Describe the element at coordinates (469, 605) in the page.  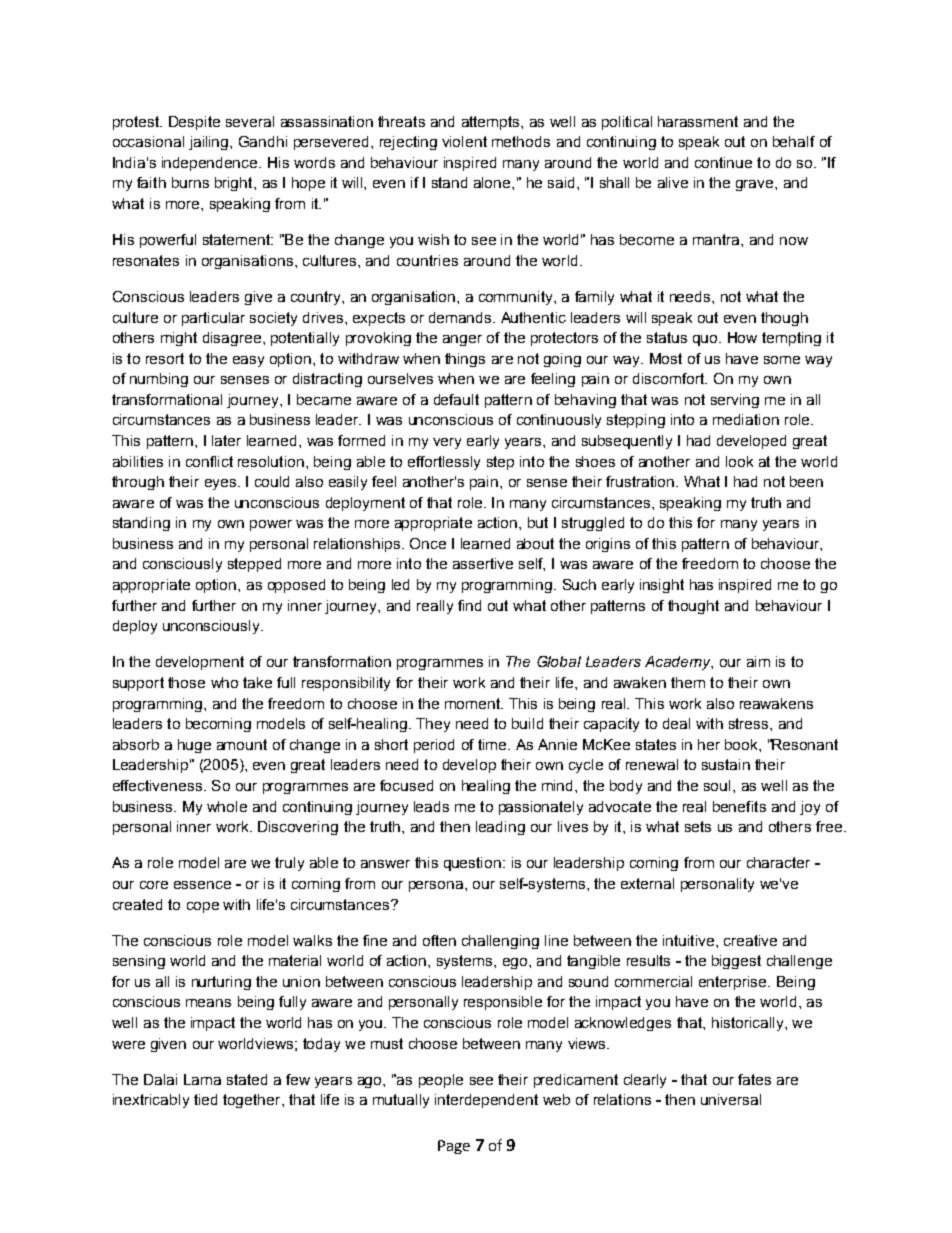
I see `find` at that location.
